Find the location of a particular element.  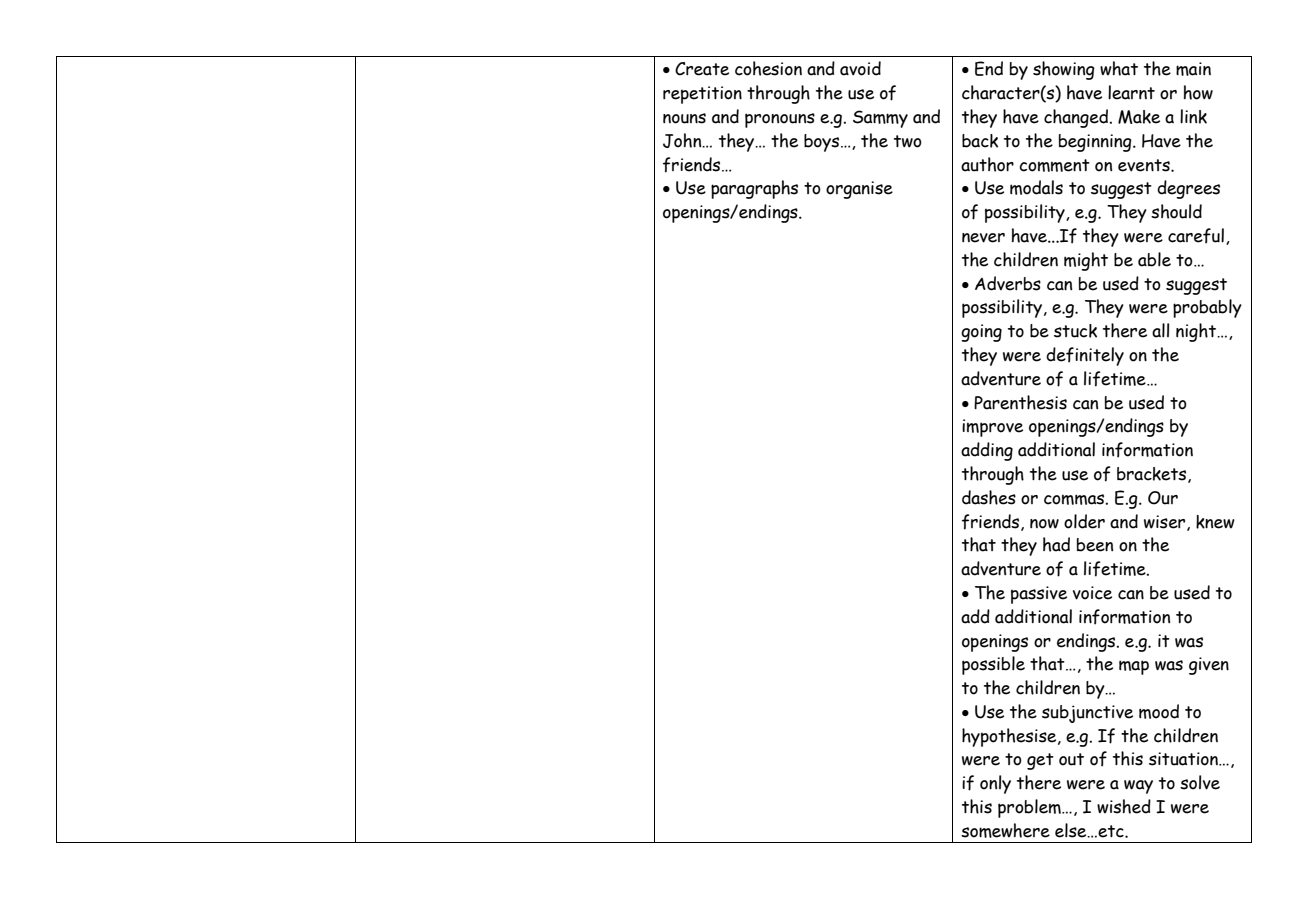

back is located at coordinates (980, 141).
